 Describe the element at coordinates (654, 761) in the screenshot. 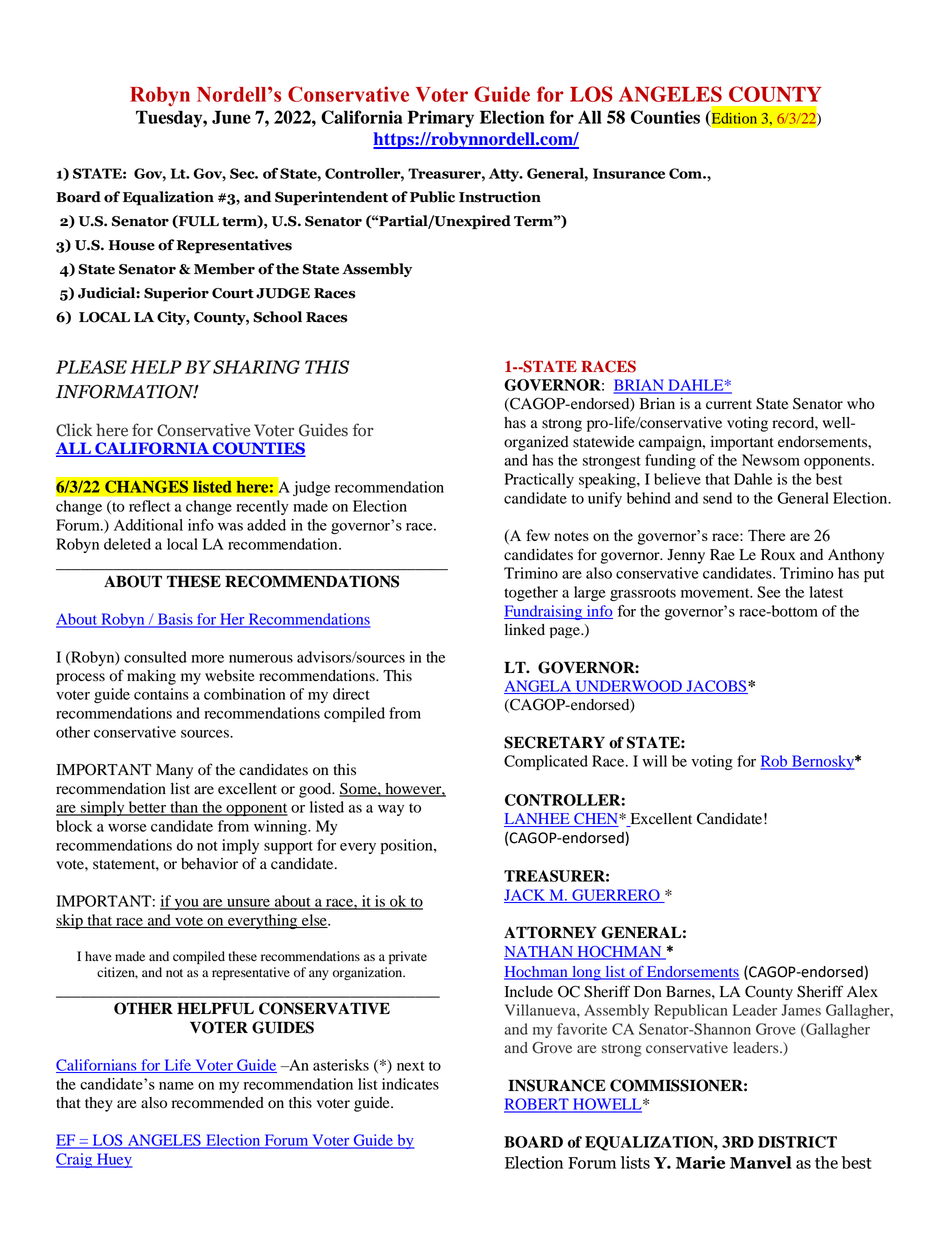

I see `will` at that location.
